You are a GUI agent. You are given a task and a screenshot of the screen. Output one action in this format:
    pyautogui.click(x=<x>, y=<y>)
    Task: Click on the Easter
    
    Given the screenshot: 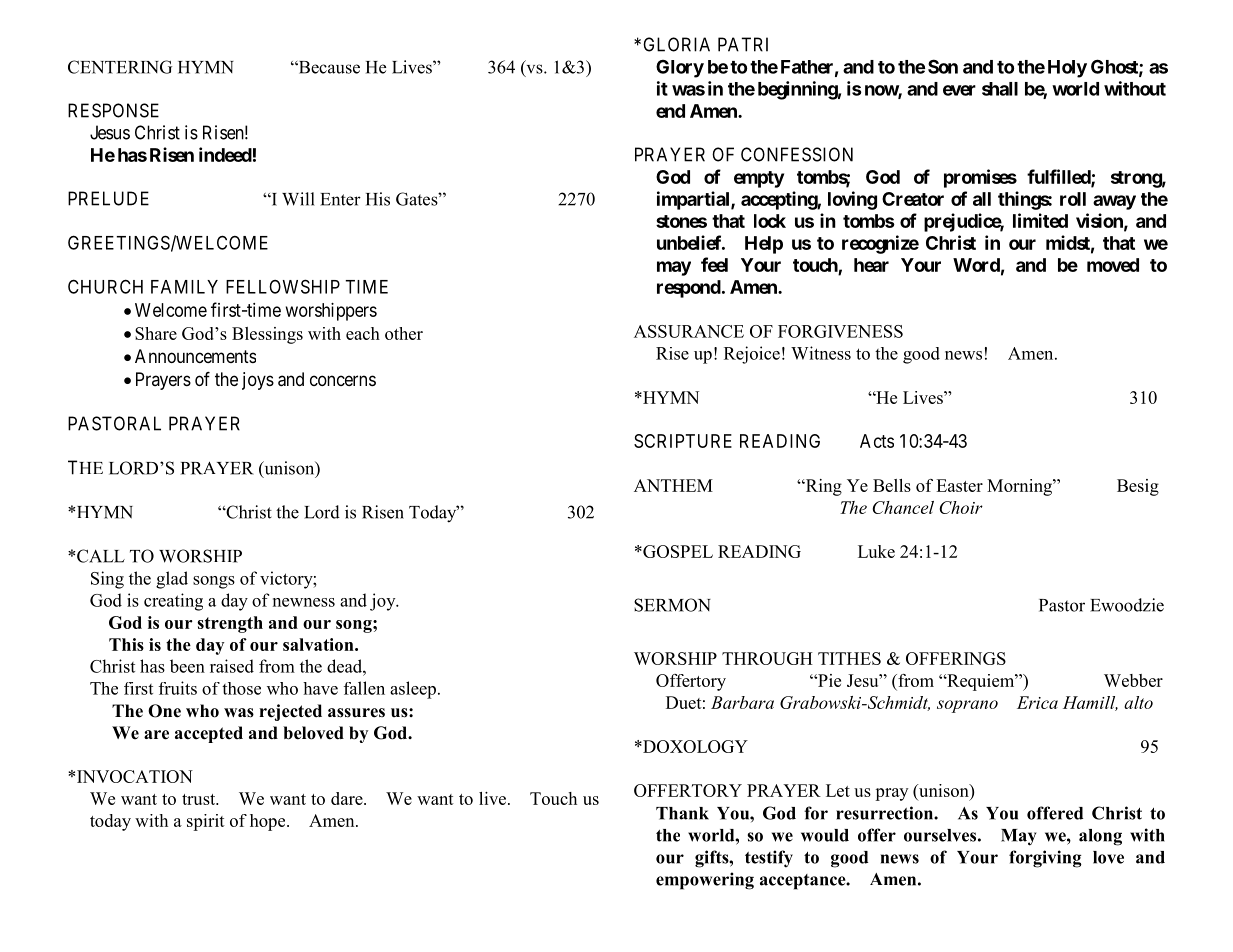 What is the action you would take?
    pyautogui.click(x=959, y=485)
